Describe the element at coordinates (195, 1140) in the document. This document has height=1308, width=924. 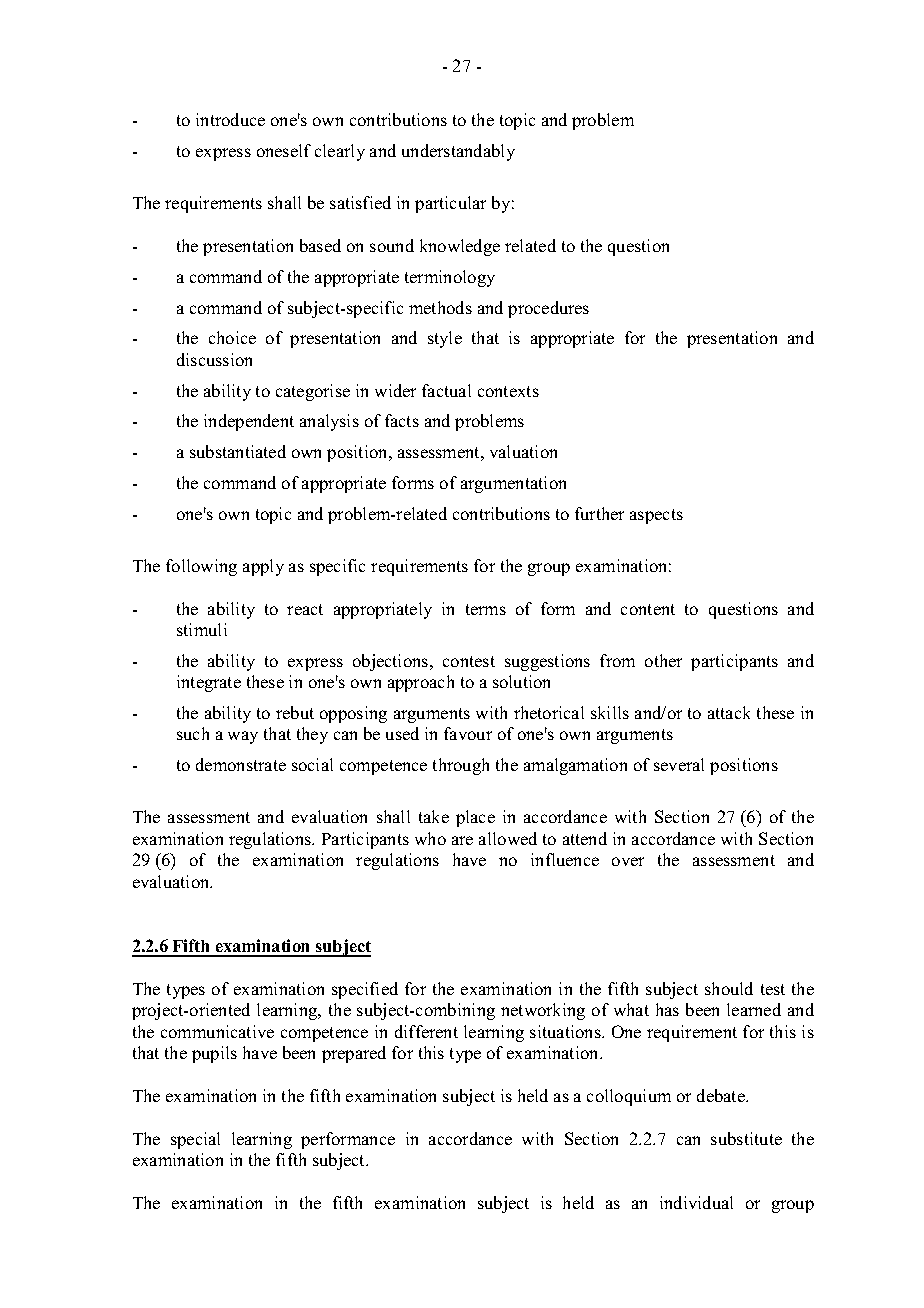
I see `special` at that location.
